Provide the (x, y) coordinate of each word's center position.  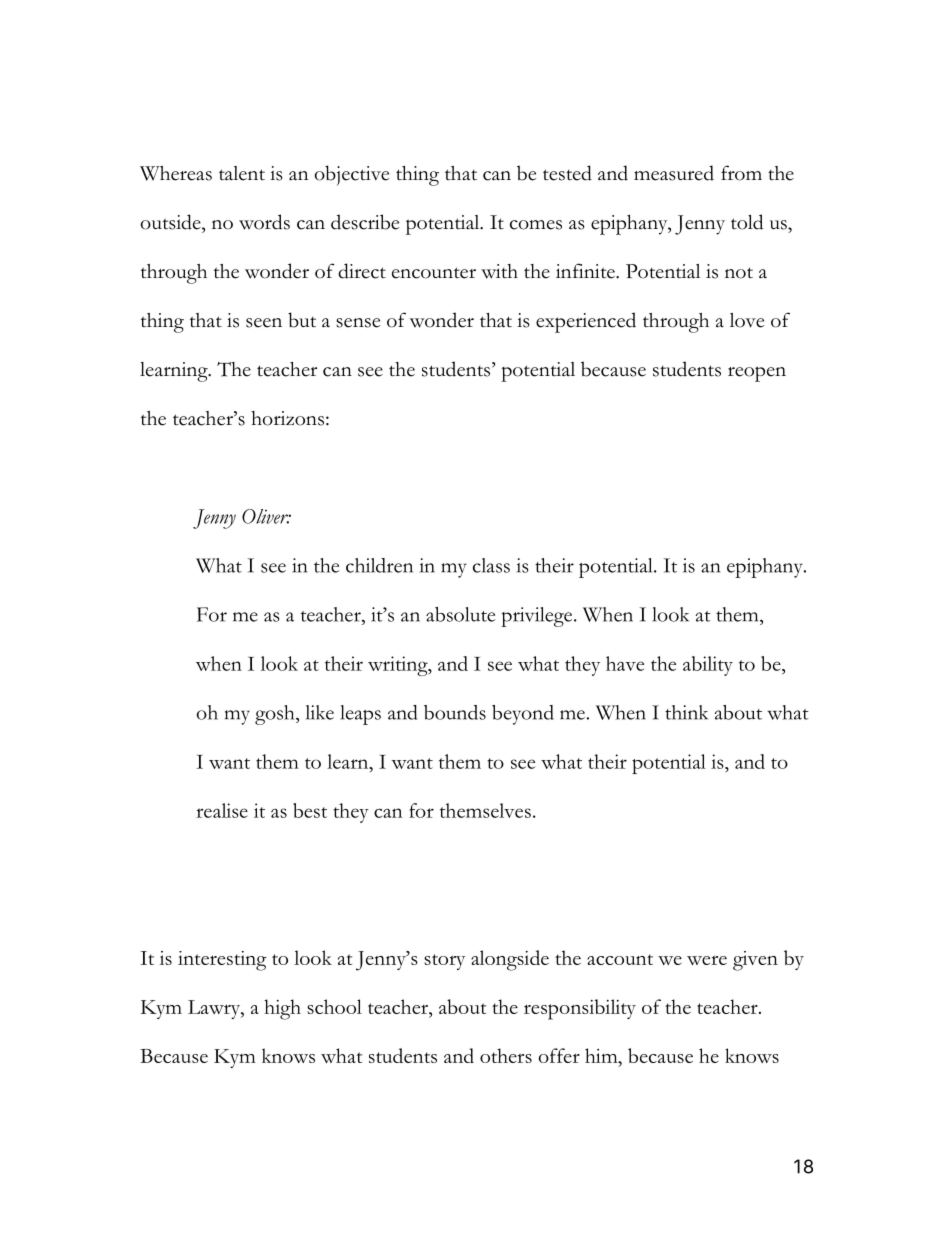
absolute (460, 614)
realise (222, 810)
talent (242, 173)
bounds (455, 712)
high (282, 1009)
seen (264, 323)
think (686, 712)
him (602, 1055)
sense (358, 323)
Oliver (266, 516)
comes (536, 225)
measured (674, 173)
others (506, 1055)
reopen (757, 374)
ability (708, 666)
